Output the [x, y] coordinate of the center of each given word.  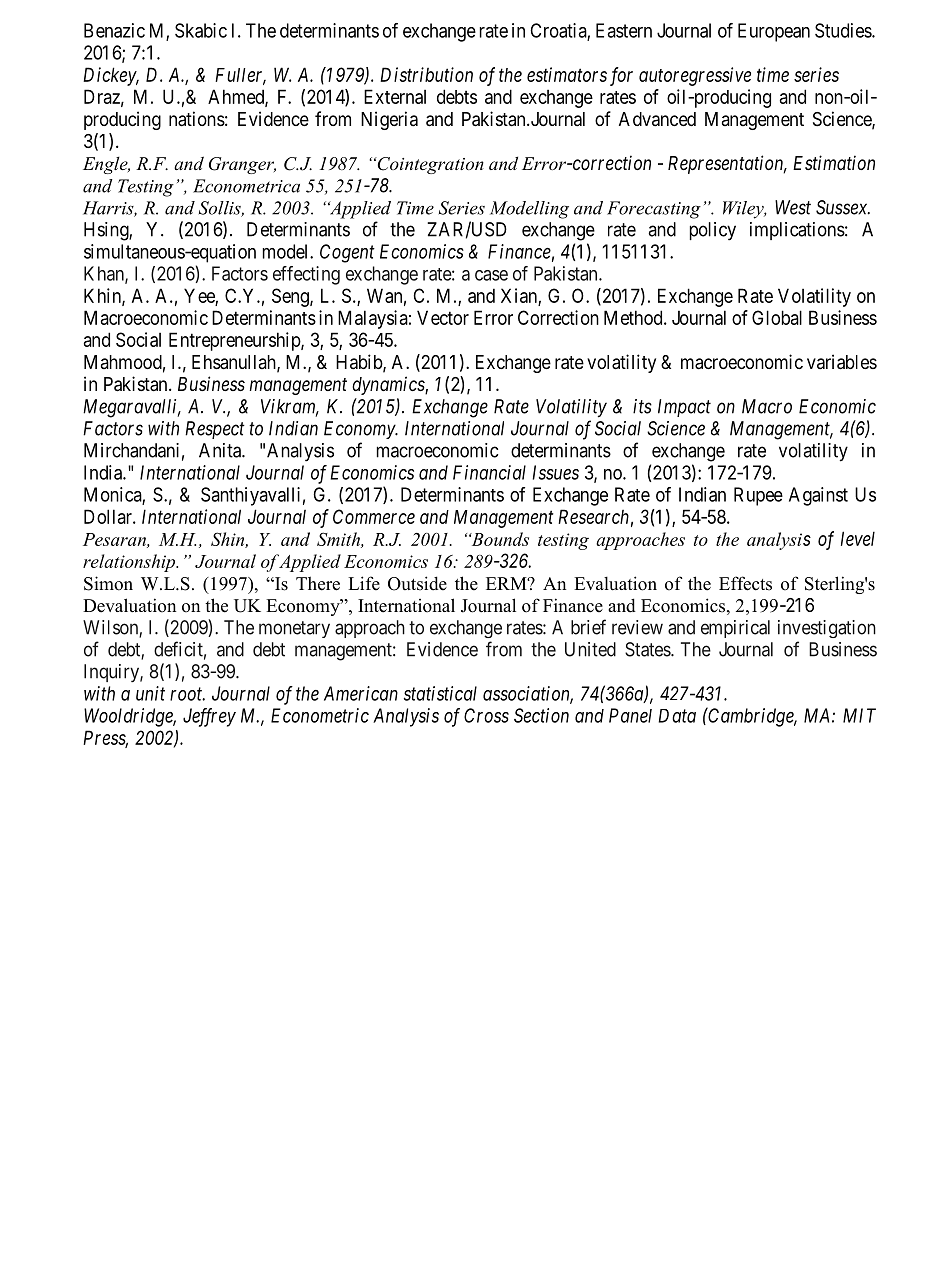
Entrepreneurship [235, 341]
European [774, 32]
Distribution [426, 74]
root [187, 694]
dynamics [389, 385]
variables [842, 362]
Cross [486, 715]
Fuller [240, 76]
